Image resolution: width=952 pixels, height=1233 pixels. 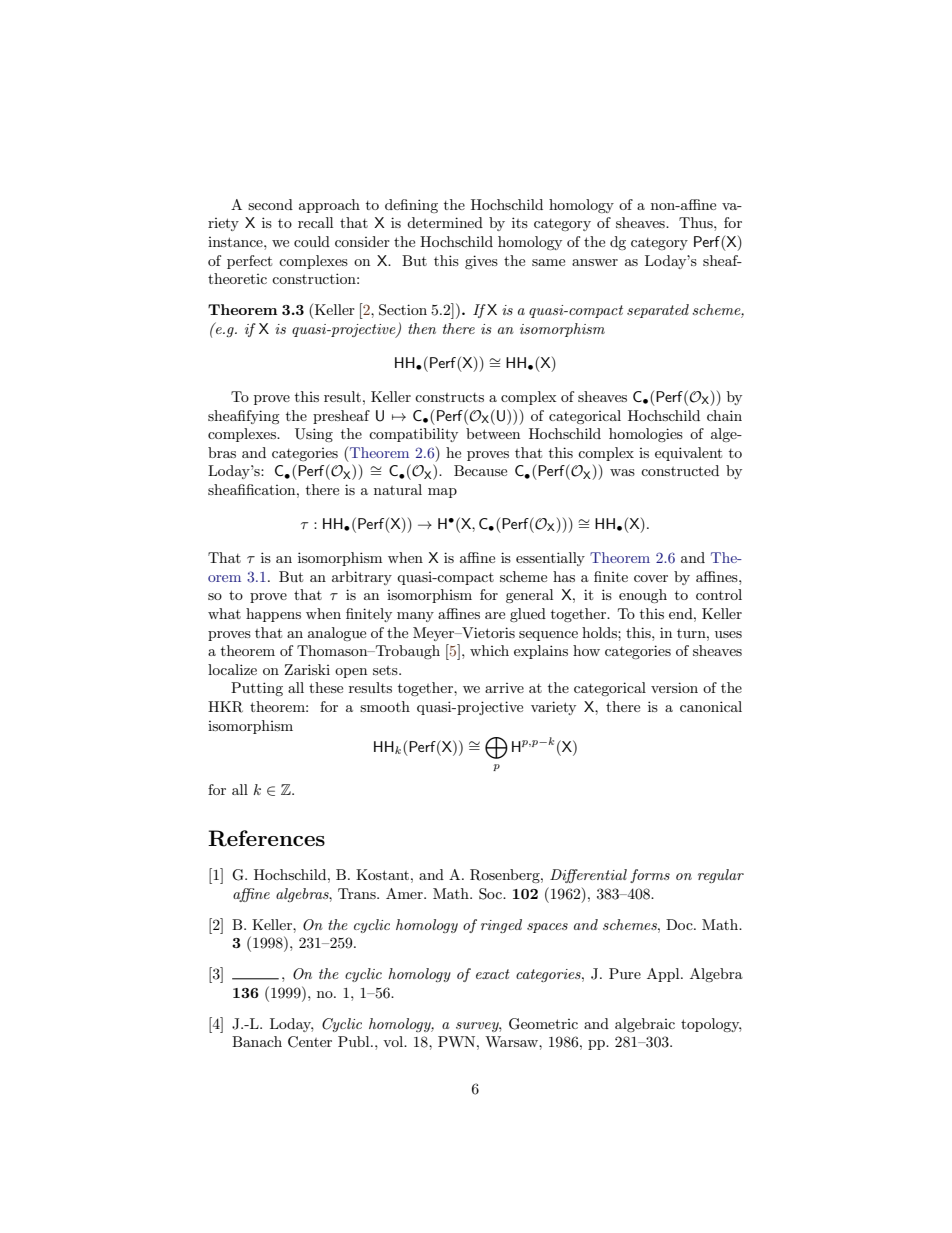 I want to click on turn, so click(x=692, y=633).
